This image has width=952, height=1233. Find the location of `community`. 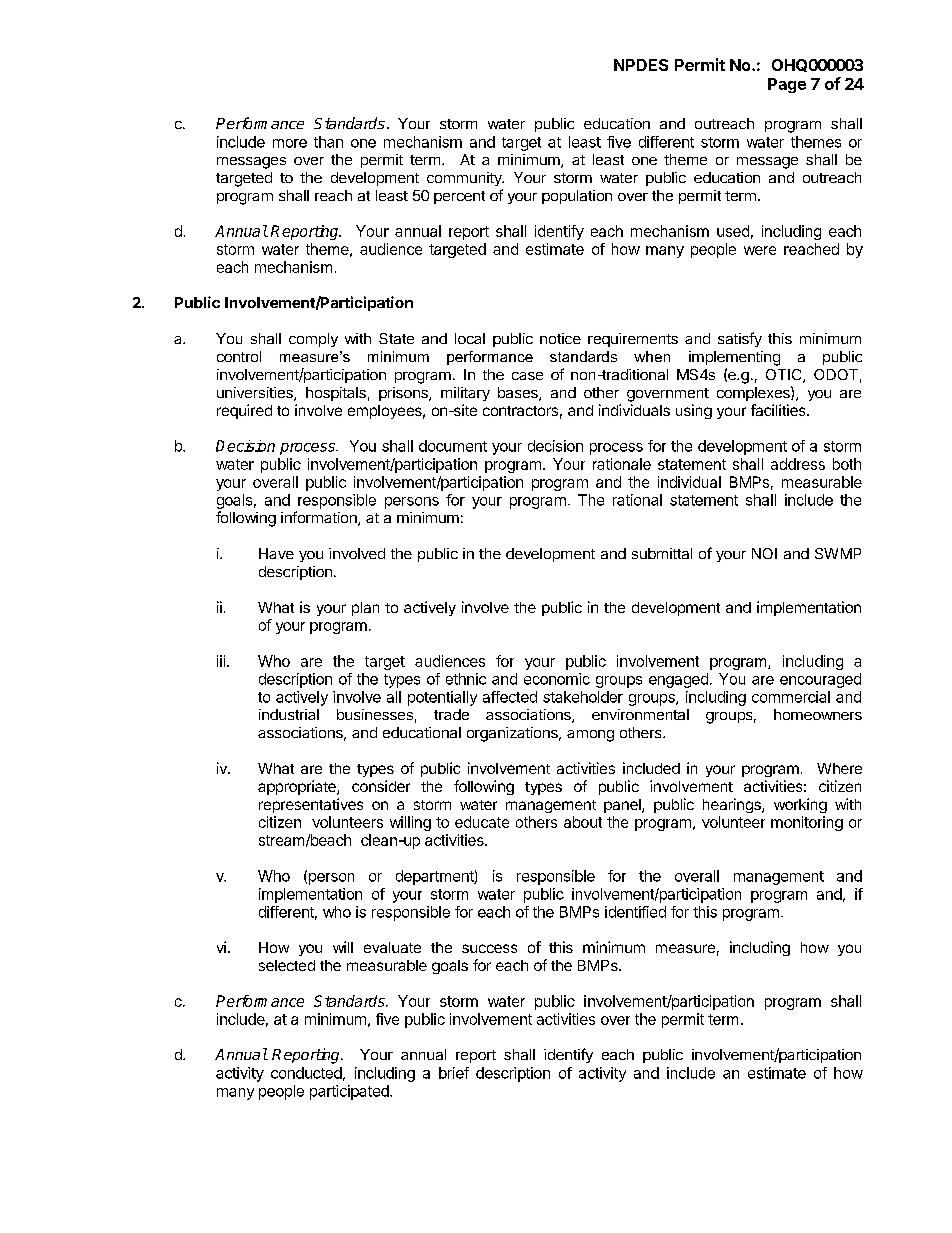

community is located at coordinates (465, 179).
